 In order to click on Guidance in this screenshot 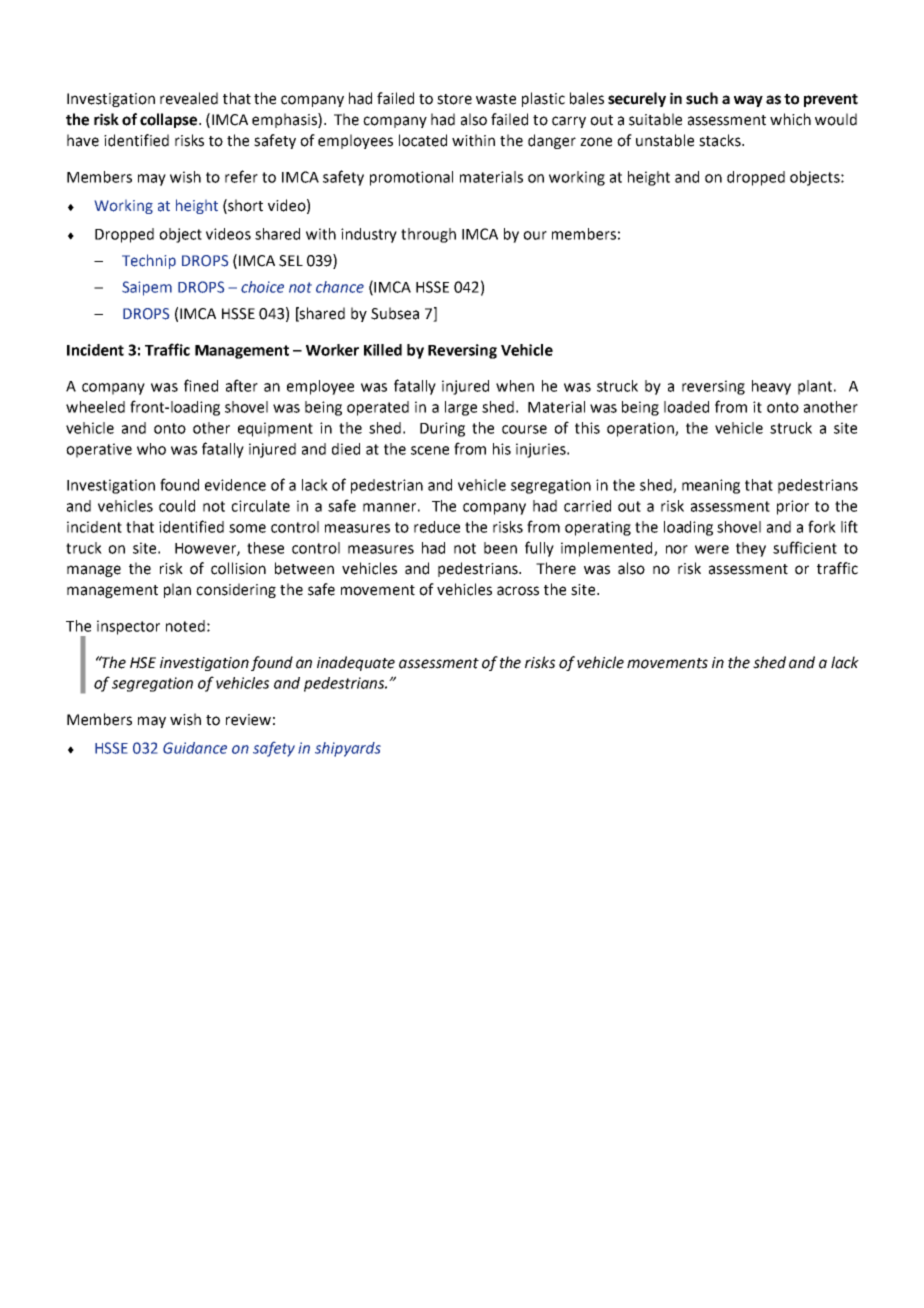, I will do `click(195, 748)`.
